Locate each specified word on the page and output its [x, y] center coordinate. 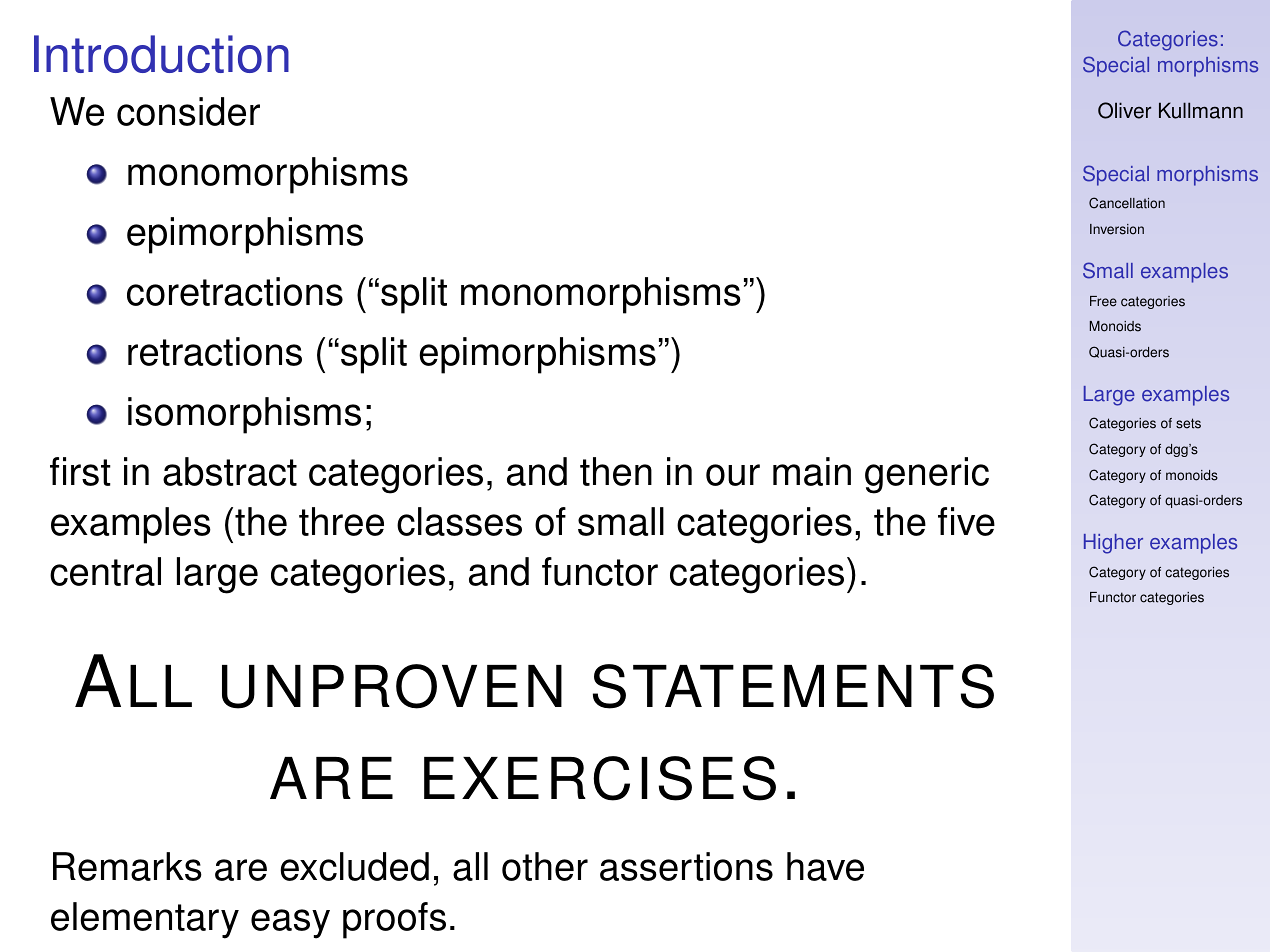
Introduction [161, 54]
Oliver [1124, 110]
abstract [230, 471]
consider [188, 111]
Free [1103, 301]
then [616, 471]
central [105, 571]
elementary [145, 920]
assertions [686, 866]
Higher [1113, 544]
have [825, 866]
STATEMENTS [793, 686]
